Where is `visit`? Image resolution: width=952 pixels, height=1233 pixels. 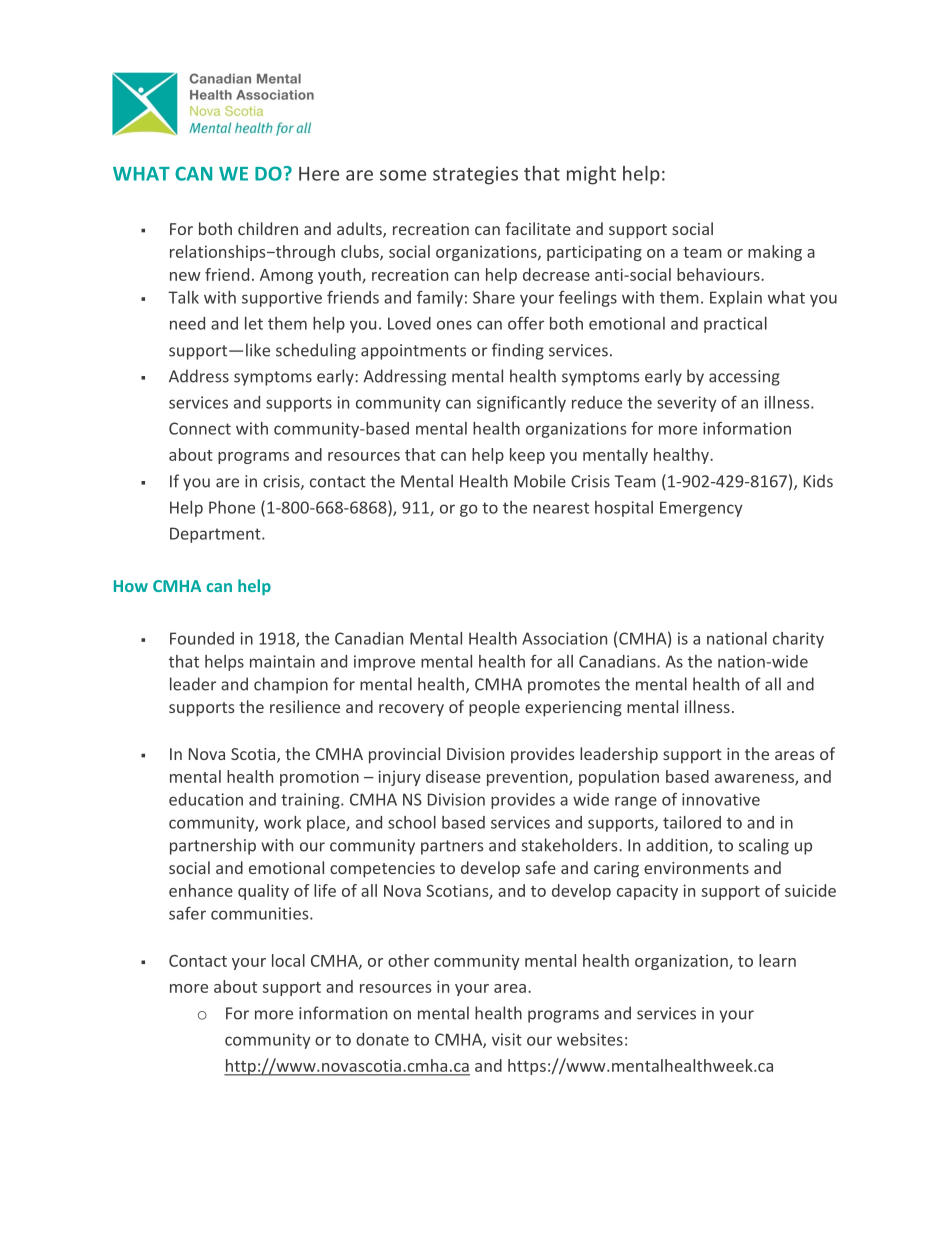 visit is located at coordinates (507, 1039).
